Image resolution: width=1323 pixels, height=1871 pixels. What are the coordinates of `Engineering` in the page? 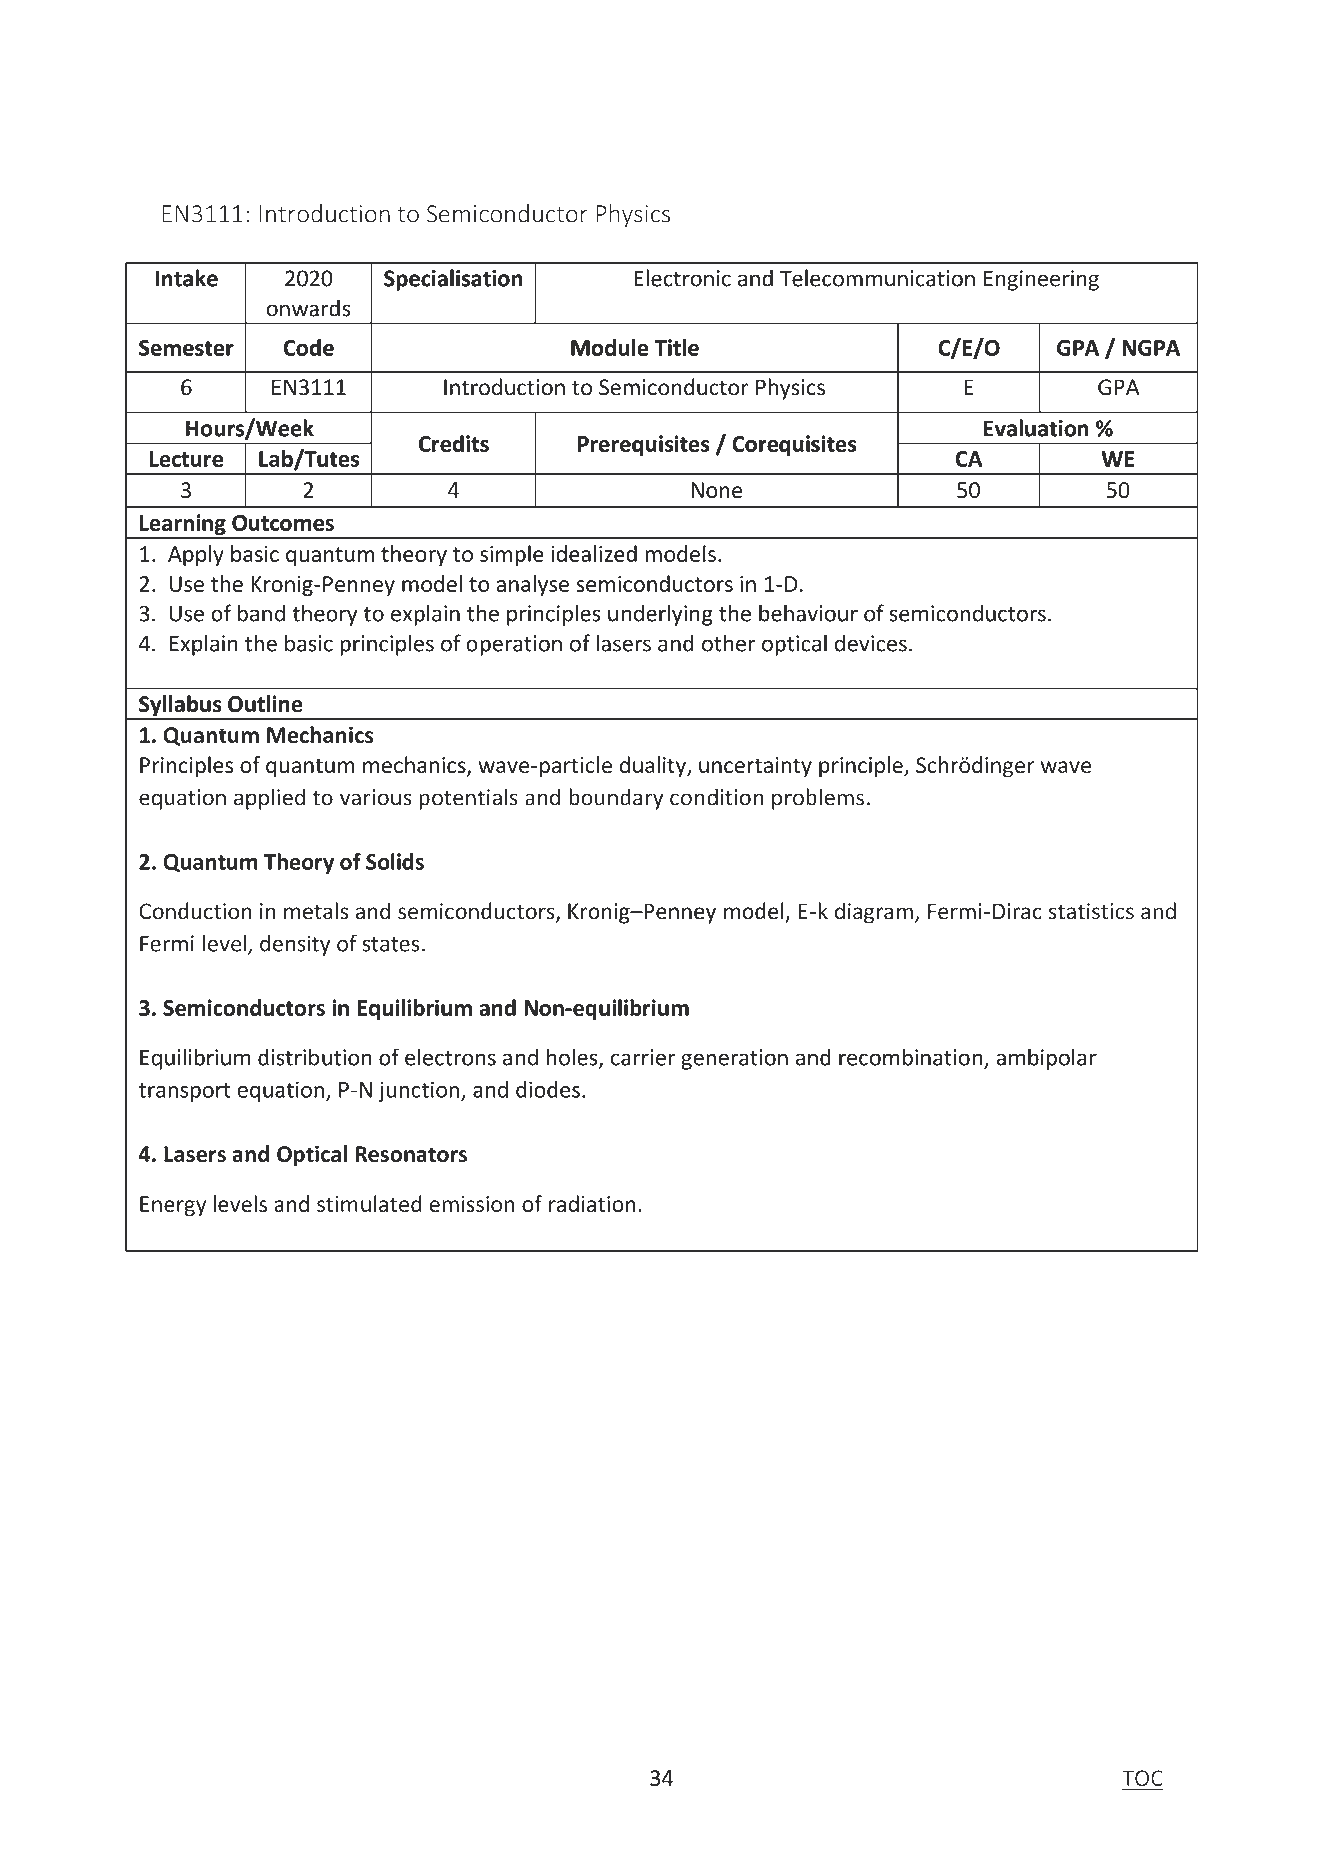 It's located at (1041, 280).
